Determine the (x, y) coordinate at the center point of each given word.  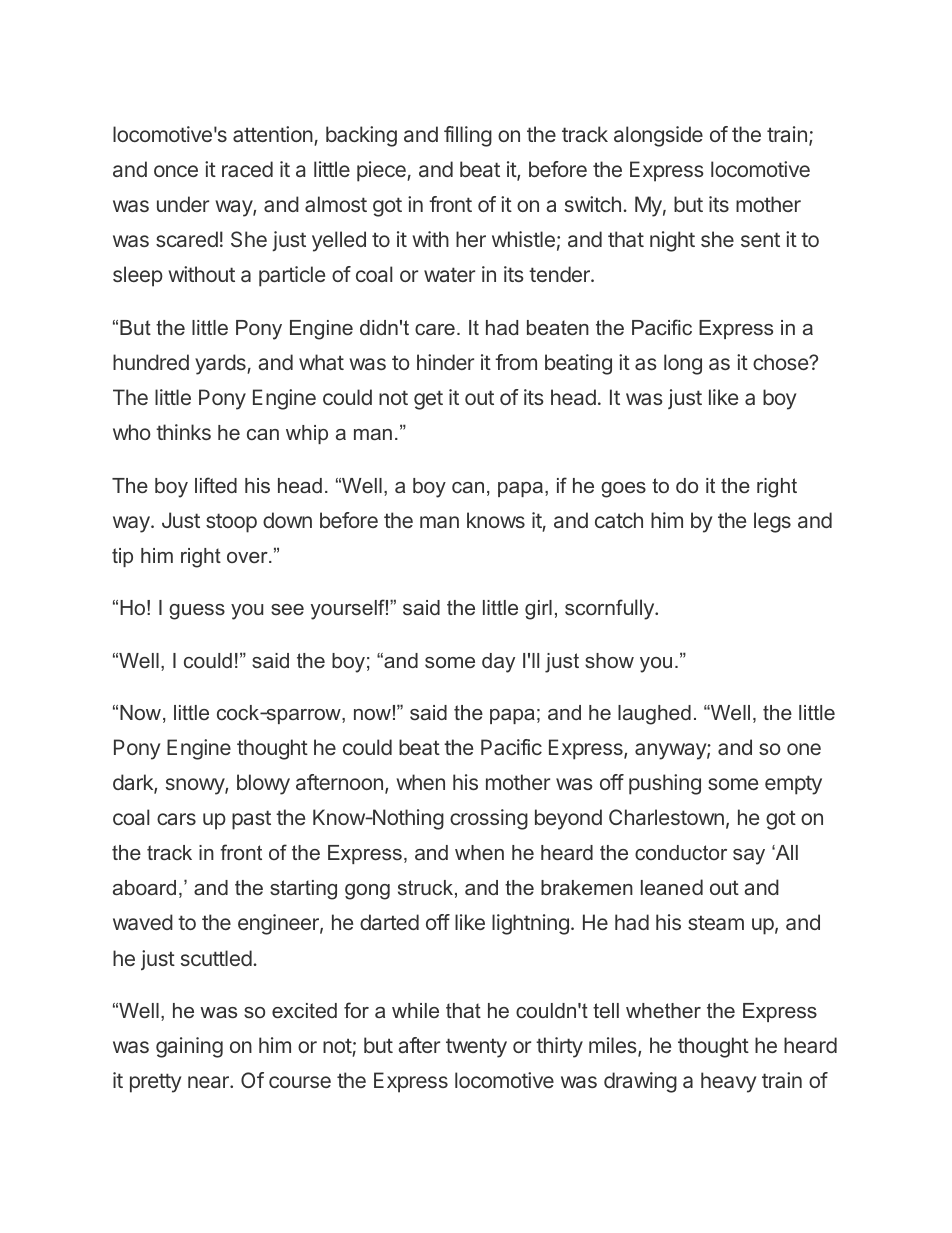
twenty (476, 1048)
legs (772, 522)
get (428, 400)
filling (468, 136)
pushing (665, 784)
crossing (489, 819)
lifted (216, 485)
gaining (189, 1047)
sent (760, 239)
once (176, 171)
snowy (196, 786)
